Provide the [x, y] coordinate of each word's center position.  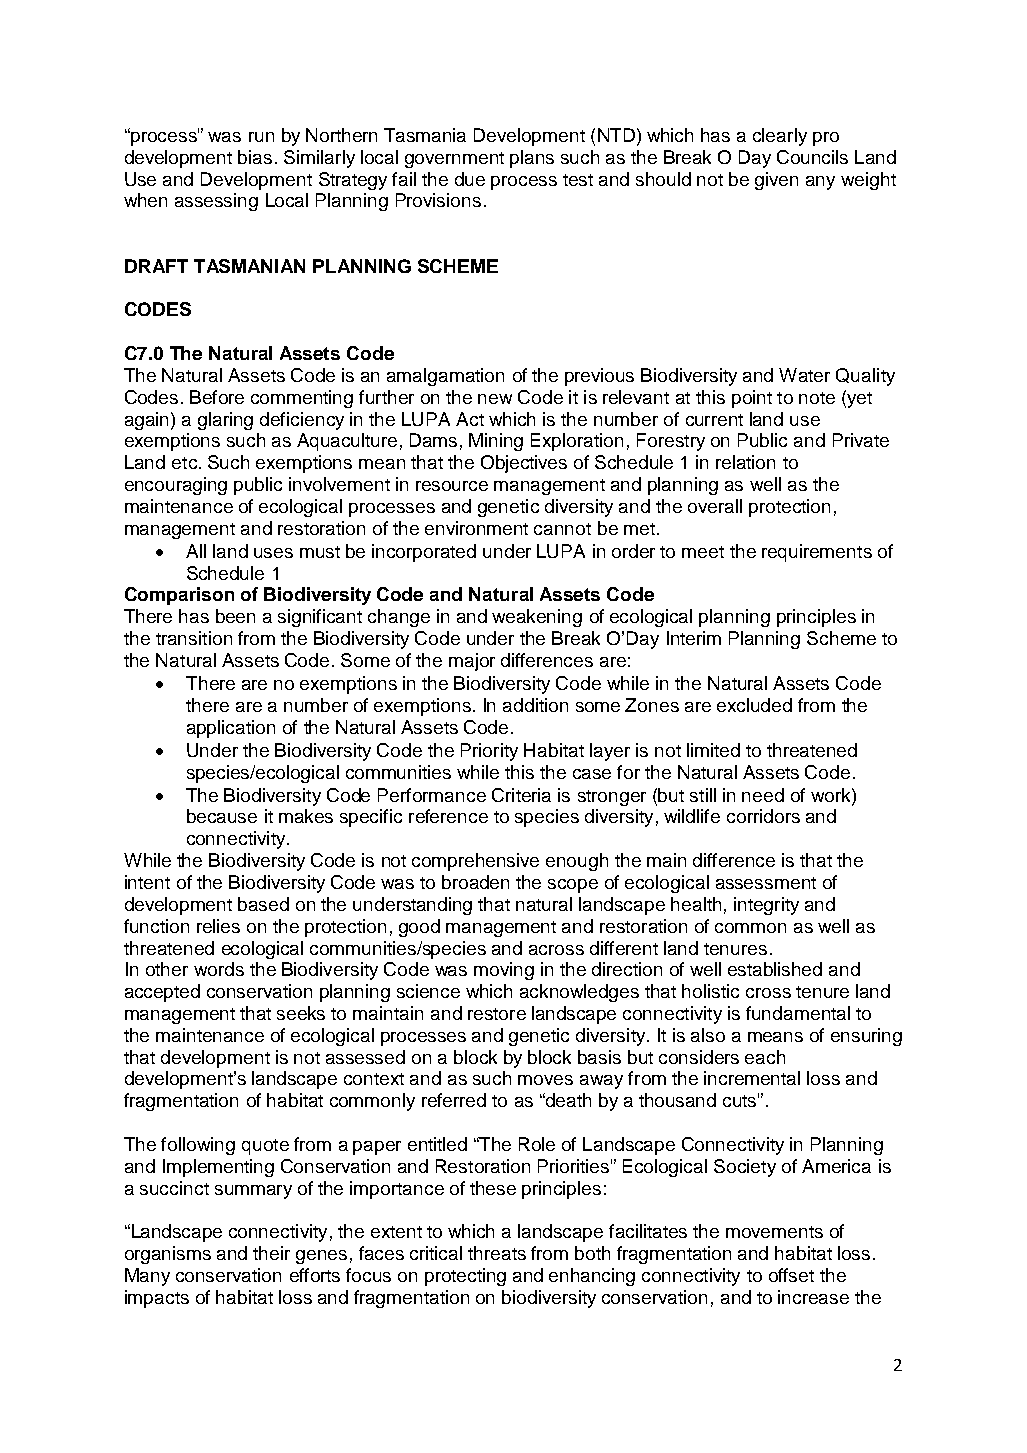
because [222, 816]
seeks [301, 1013]
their [271, 1253]
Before [217, 397]
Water [804, 375]
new [495, 399]
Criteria [521, 795]
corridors [763, 816]
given [776, 181]
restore [497, 1014]
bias [255, 157]
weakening [537, 618]
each [765, 1057]
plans [532, 159]
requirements [817, 553]
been [235, 616]
